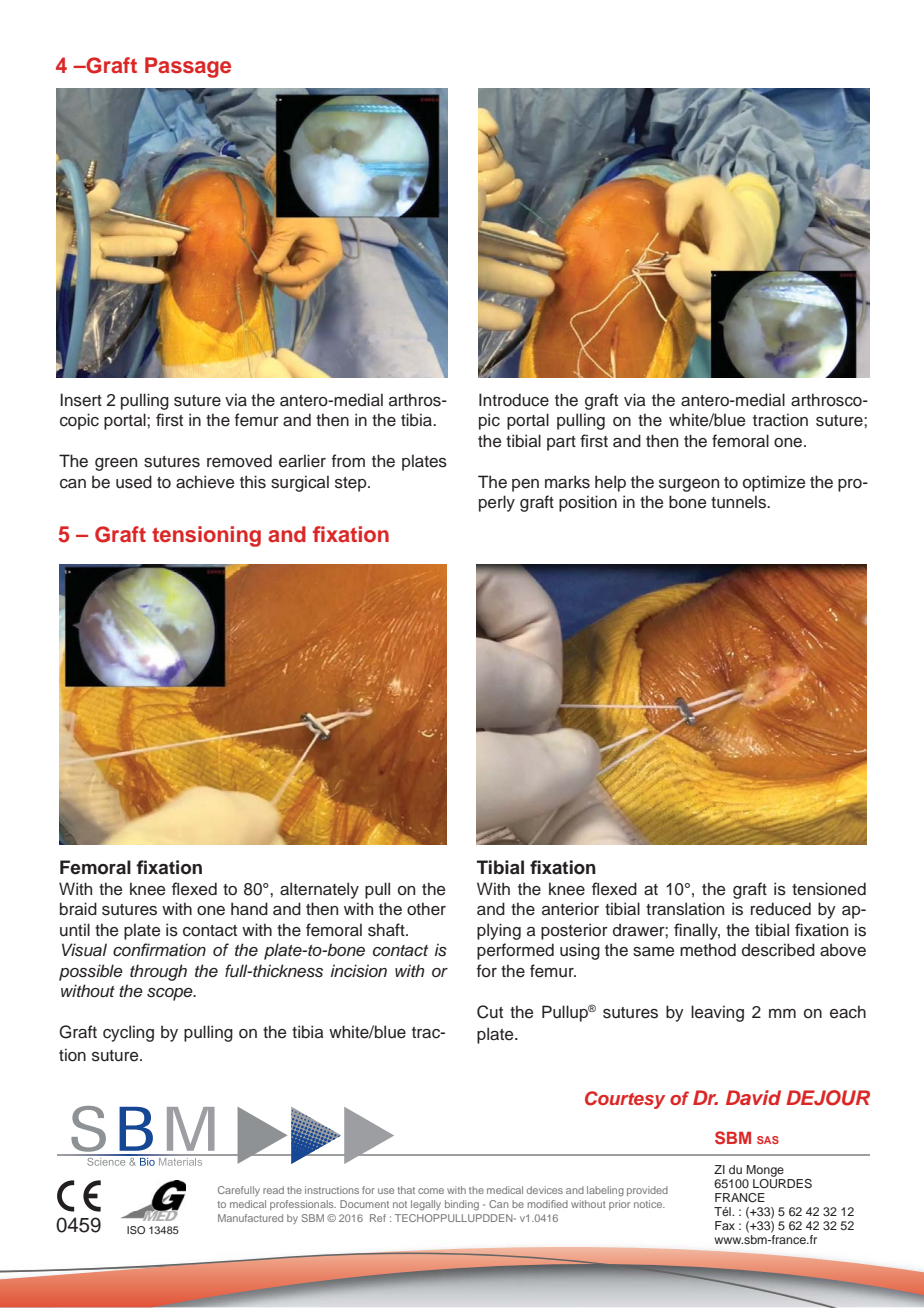 The height and width of the screenshot is (1308, 924). What do you see at coordinates (426, 909) in the screenshot?
I see `other` at bounding box center [426, 909].
